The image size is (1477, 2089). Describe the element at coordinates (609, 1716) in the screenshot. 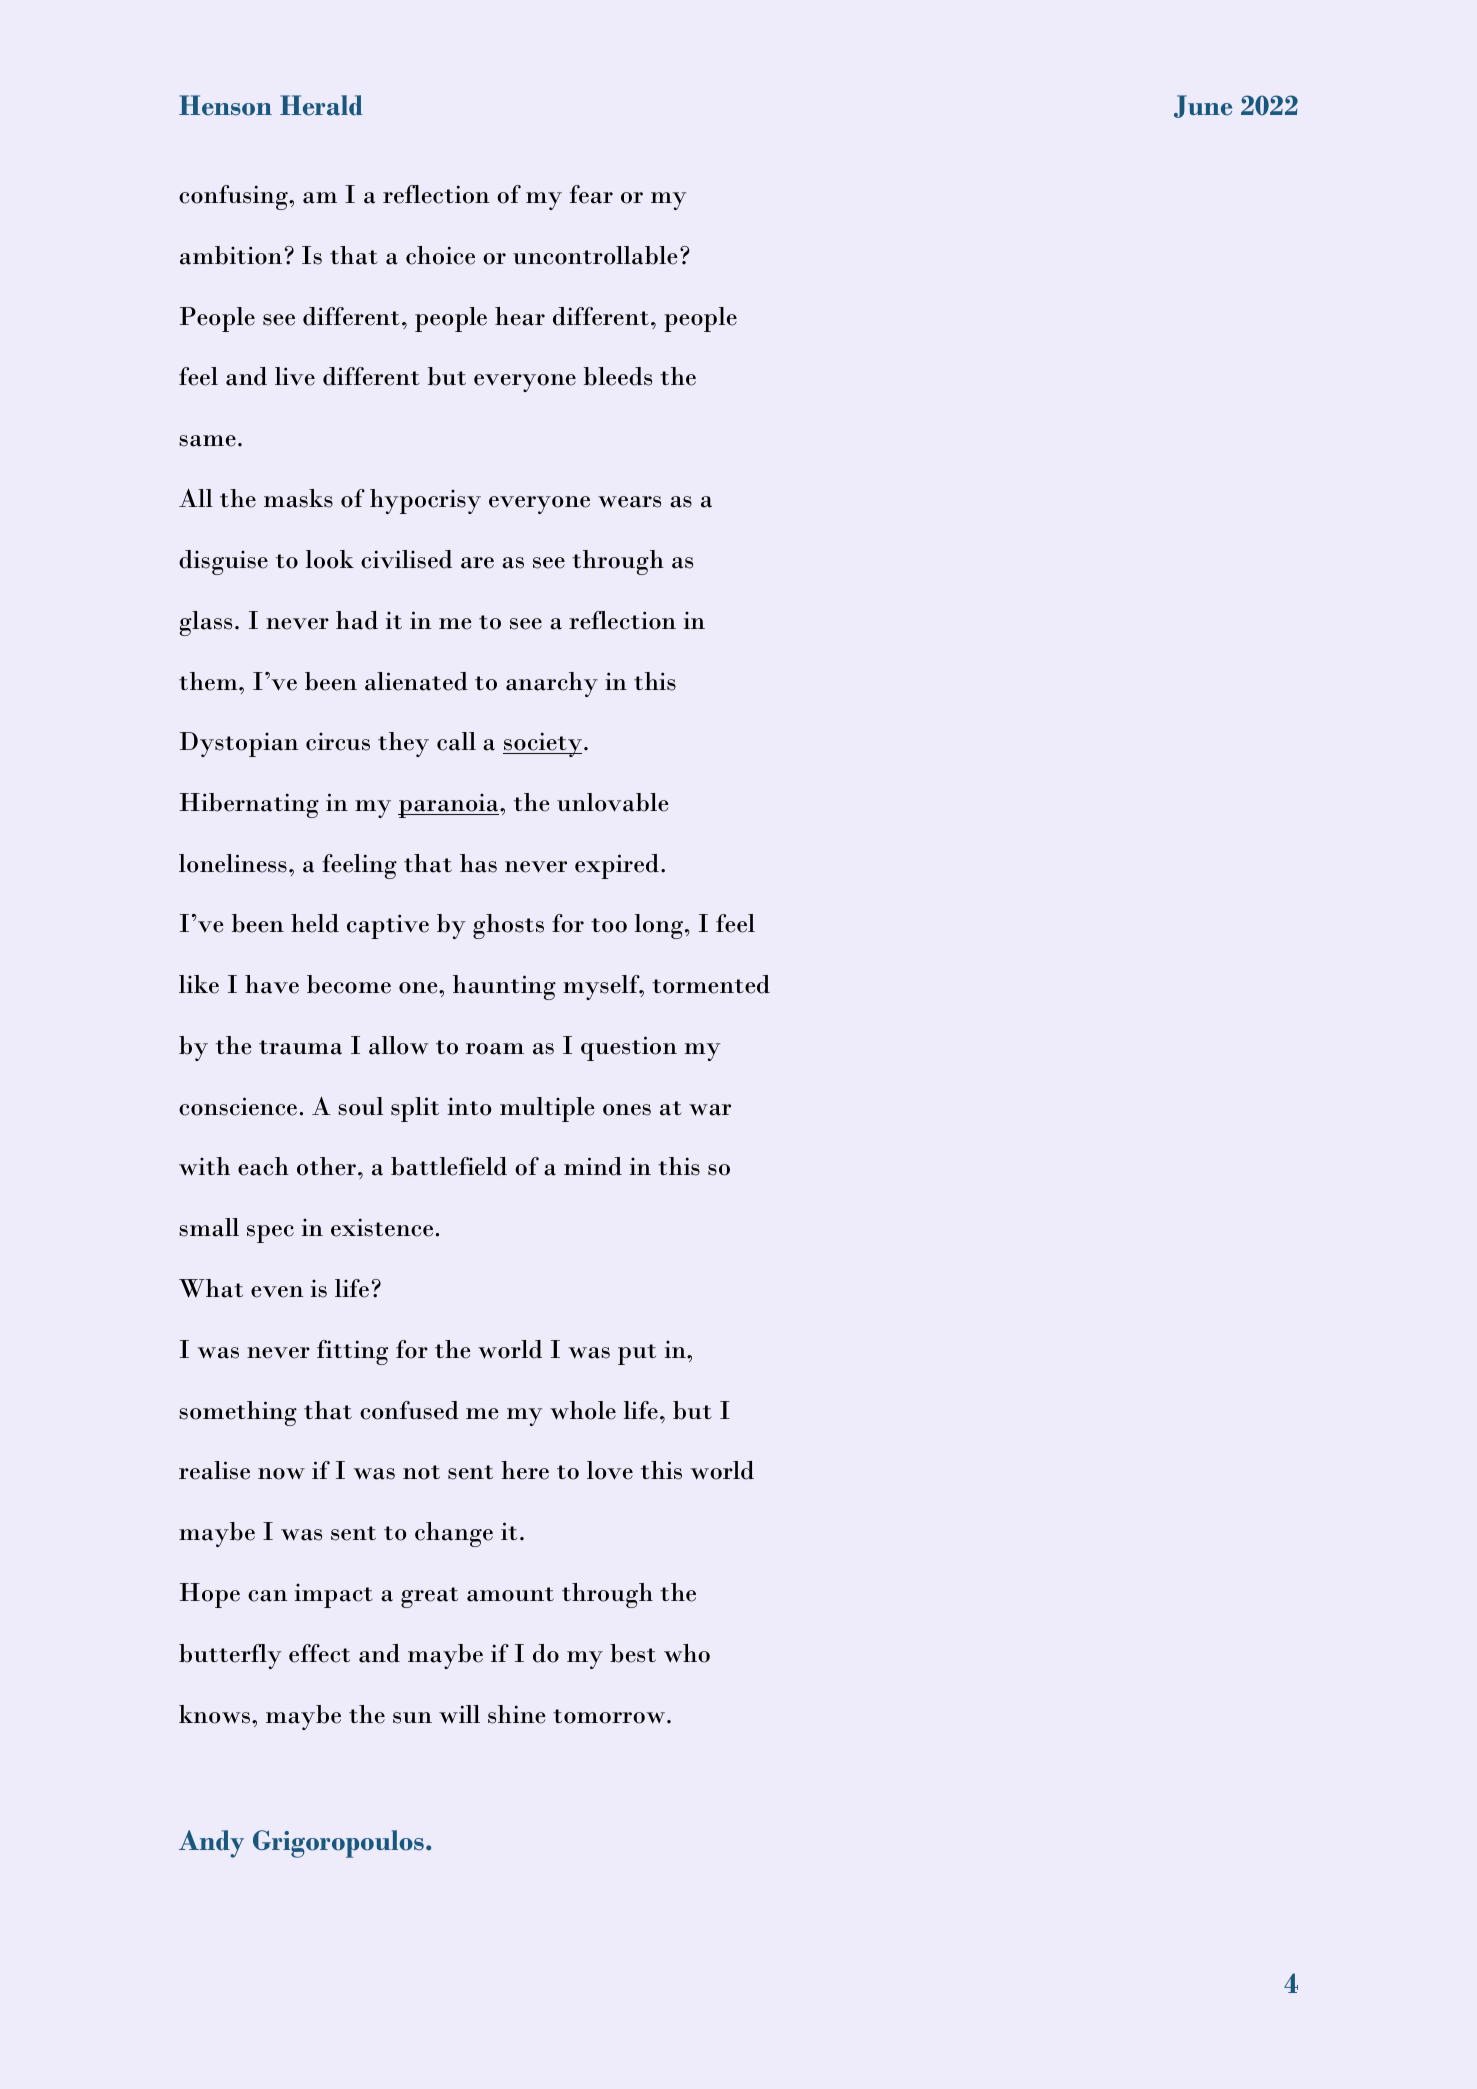

I see `tomorrow` at that location.
